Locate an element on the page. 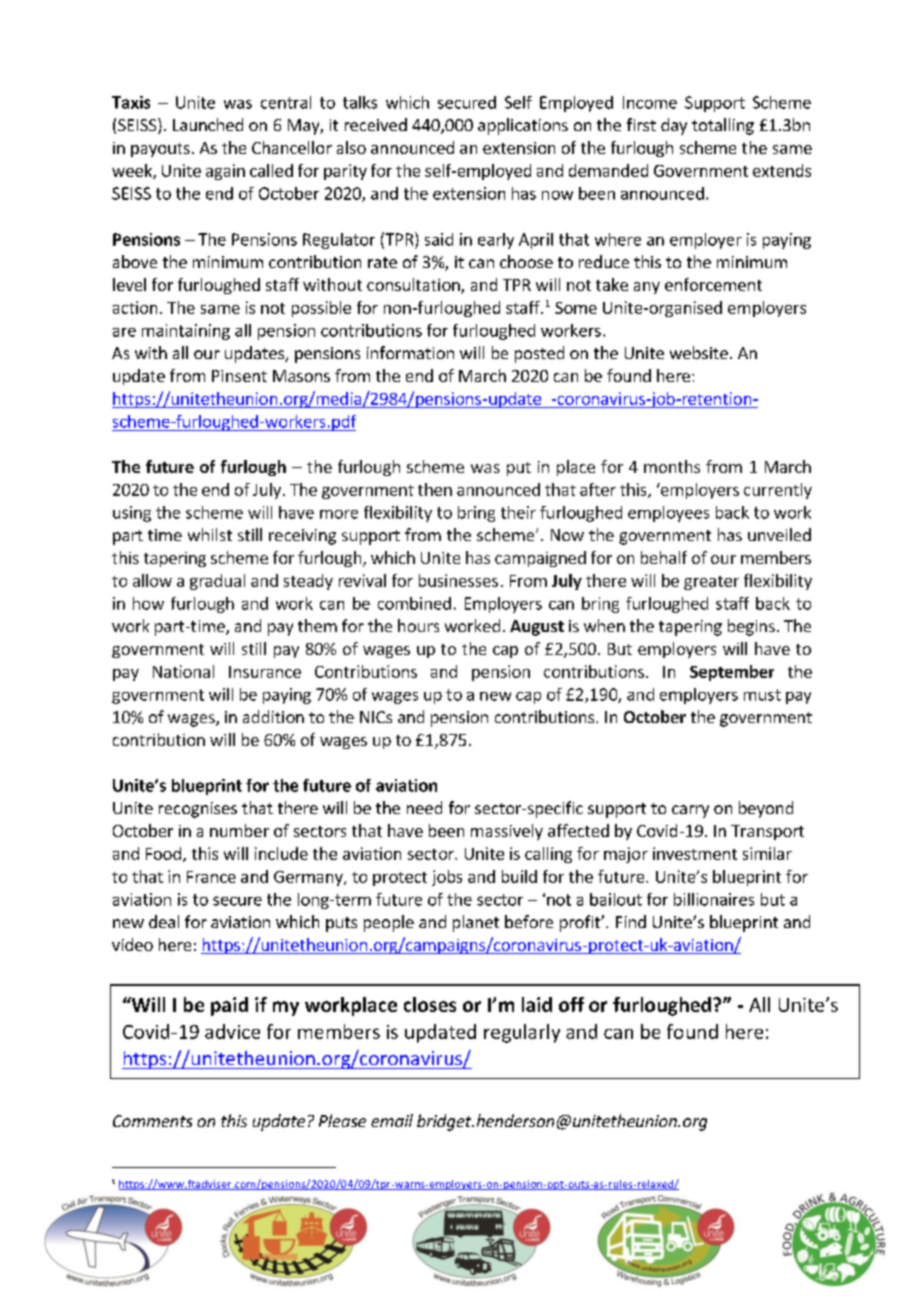 Image resolution: width=924 pixels, height=1308 pixels. carry is located at coordinates (690, 811).
